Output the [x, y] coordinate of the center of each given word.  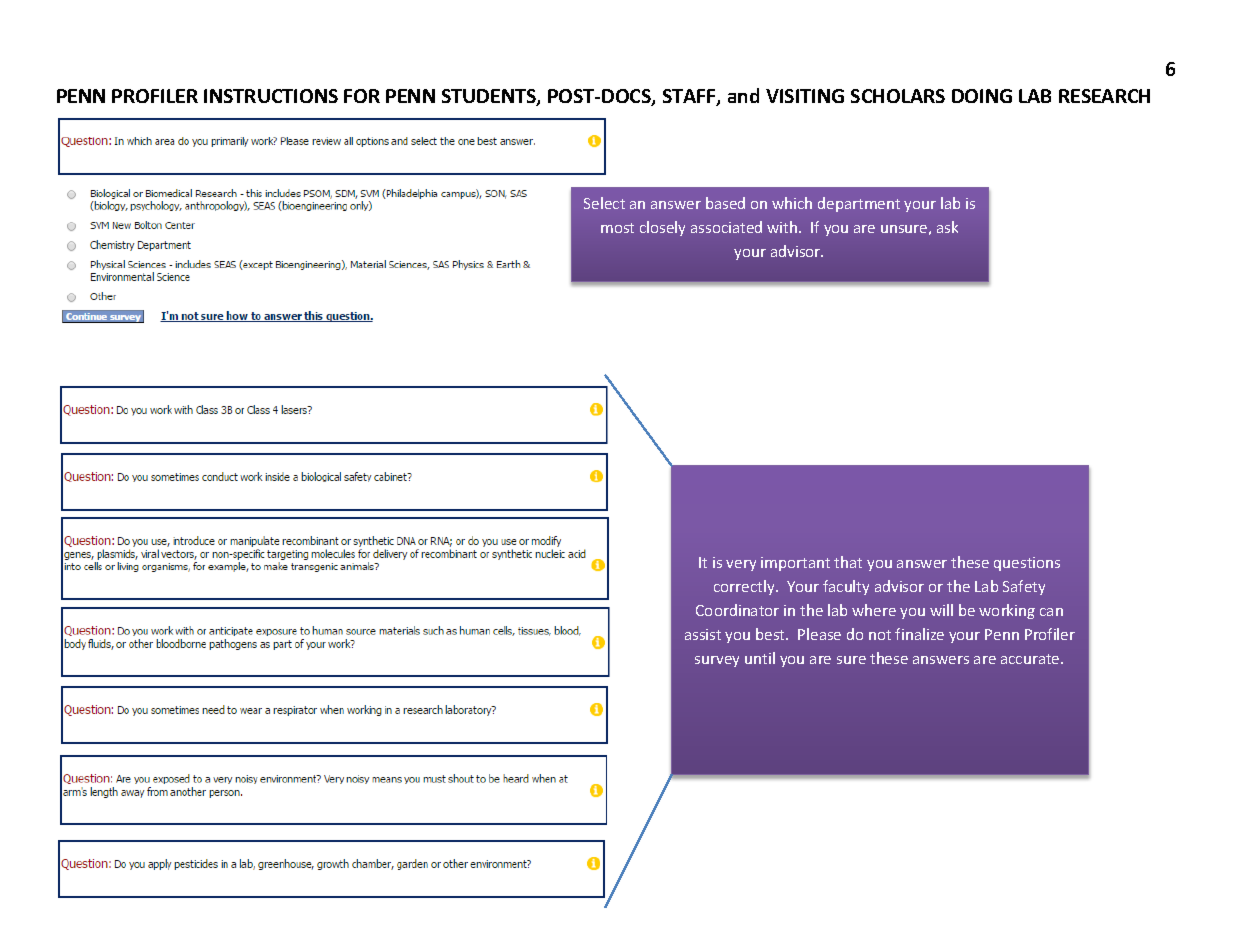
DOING [982, 96]
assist [703, 634]
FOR [362, 96]
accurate [1031, 659]
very [741, 565]
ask [947, 227]
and [743, 95]
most [617, 228]
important [795, 564]
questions [1027, 564]
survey [717, 661]
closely [662, 228]
